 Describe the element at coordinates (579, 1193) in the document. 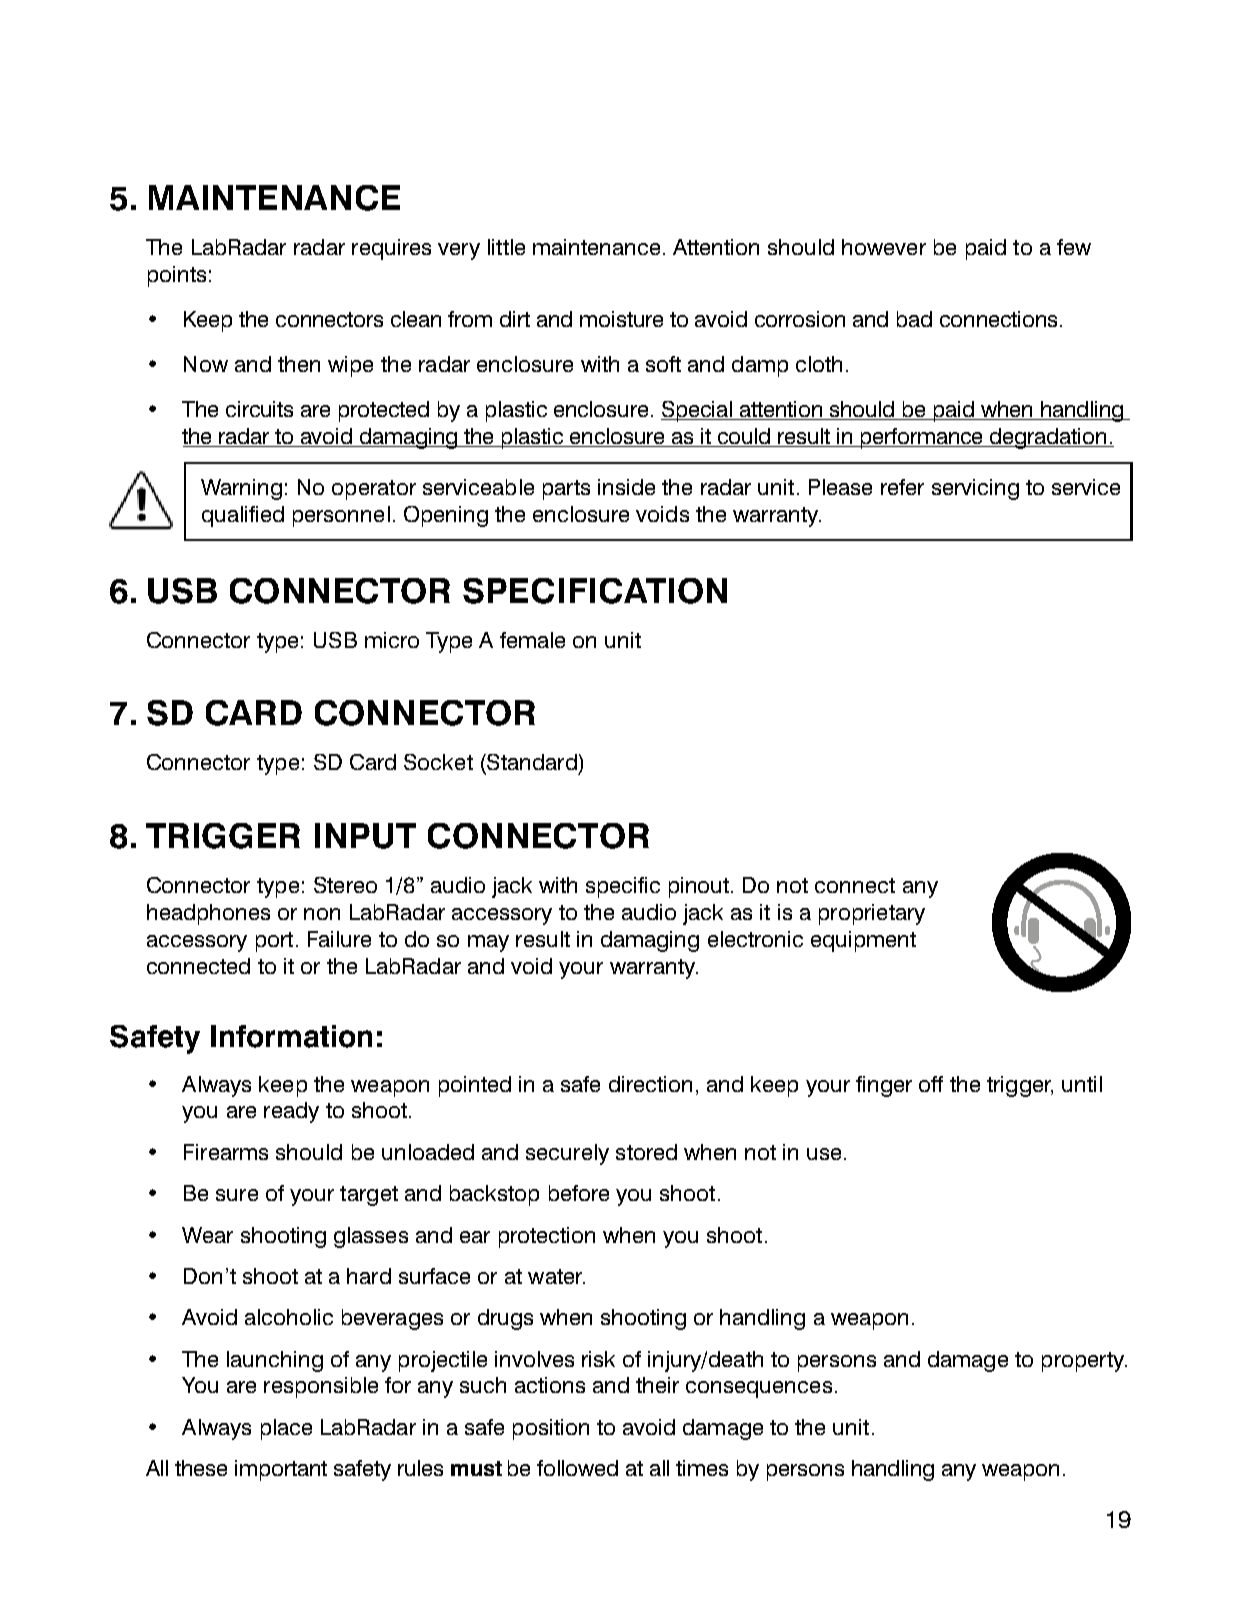

I see `before` at that location.
